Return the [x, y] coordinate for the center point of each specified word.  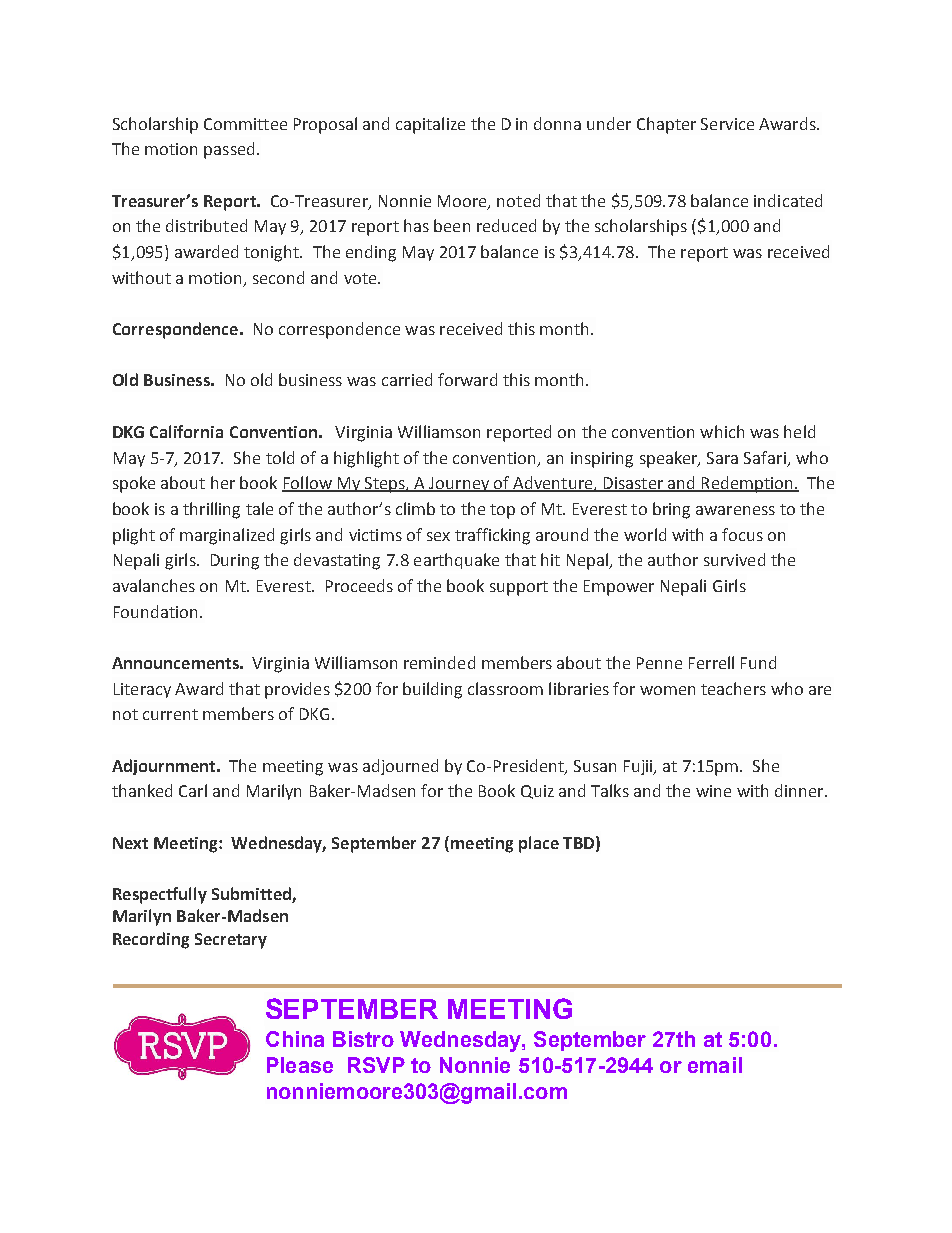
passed [229, 150]
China [295, 1039]
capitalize [430, 125]
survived [734, 559]
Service [727, 124]
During [235, 562]
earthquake [456, 561]
